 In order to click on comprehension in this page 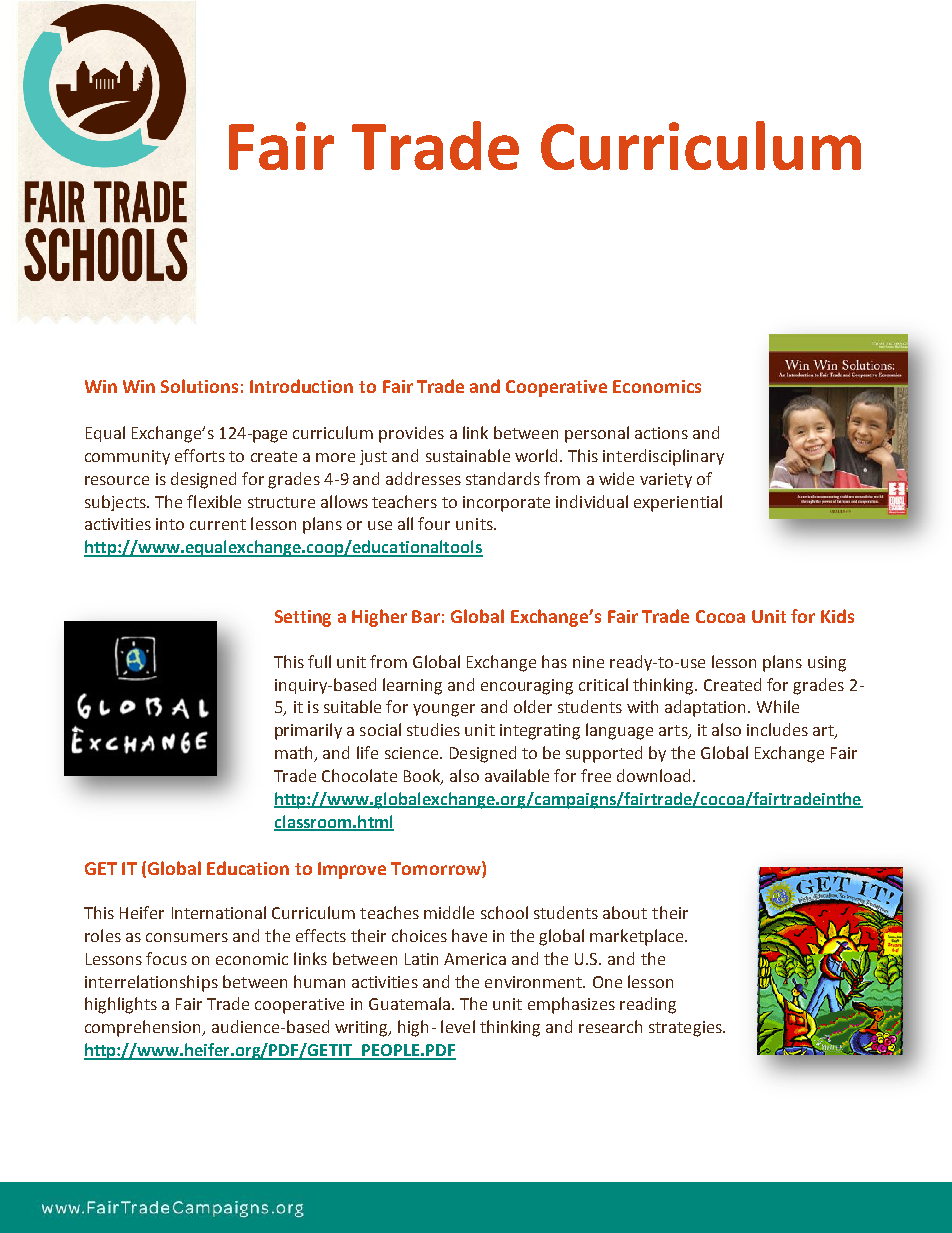, I will do `click(144, 1028)`.
